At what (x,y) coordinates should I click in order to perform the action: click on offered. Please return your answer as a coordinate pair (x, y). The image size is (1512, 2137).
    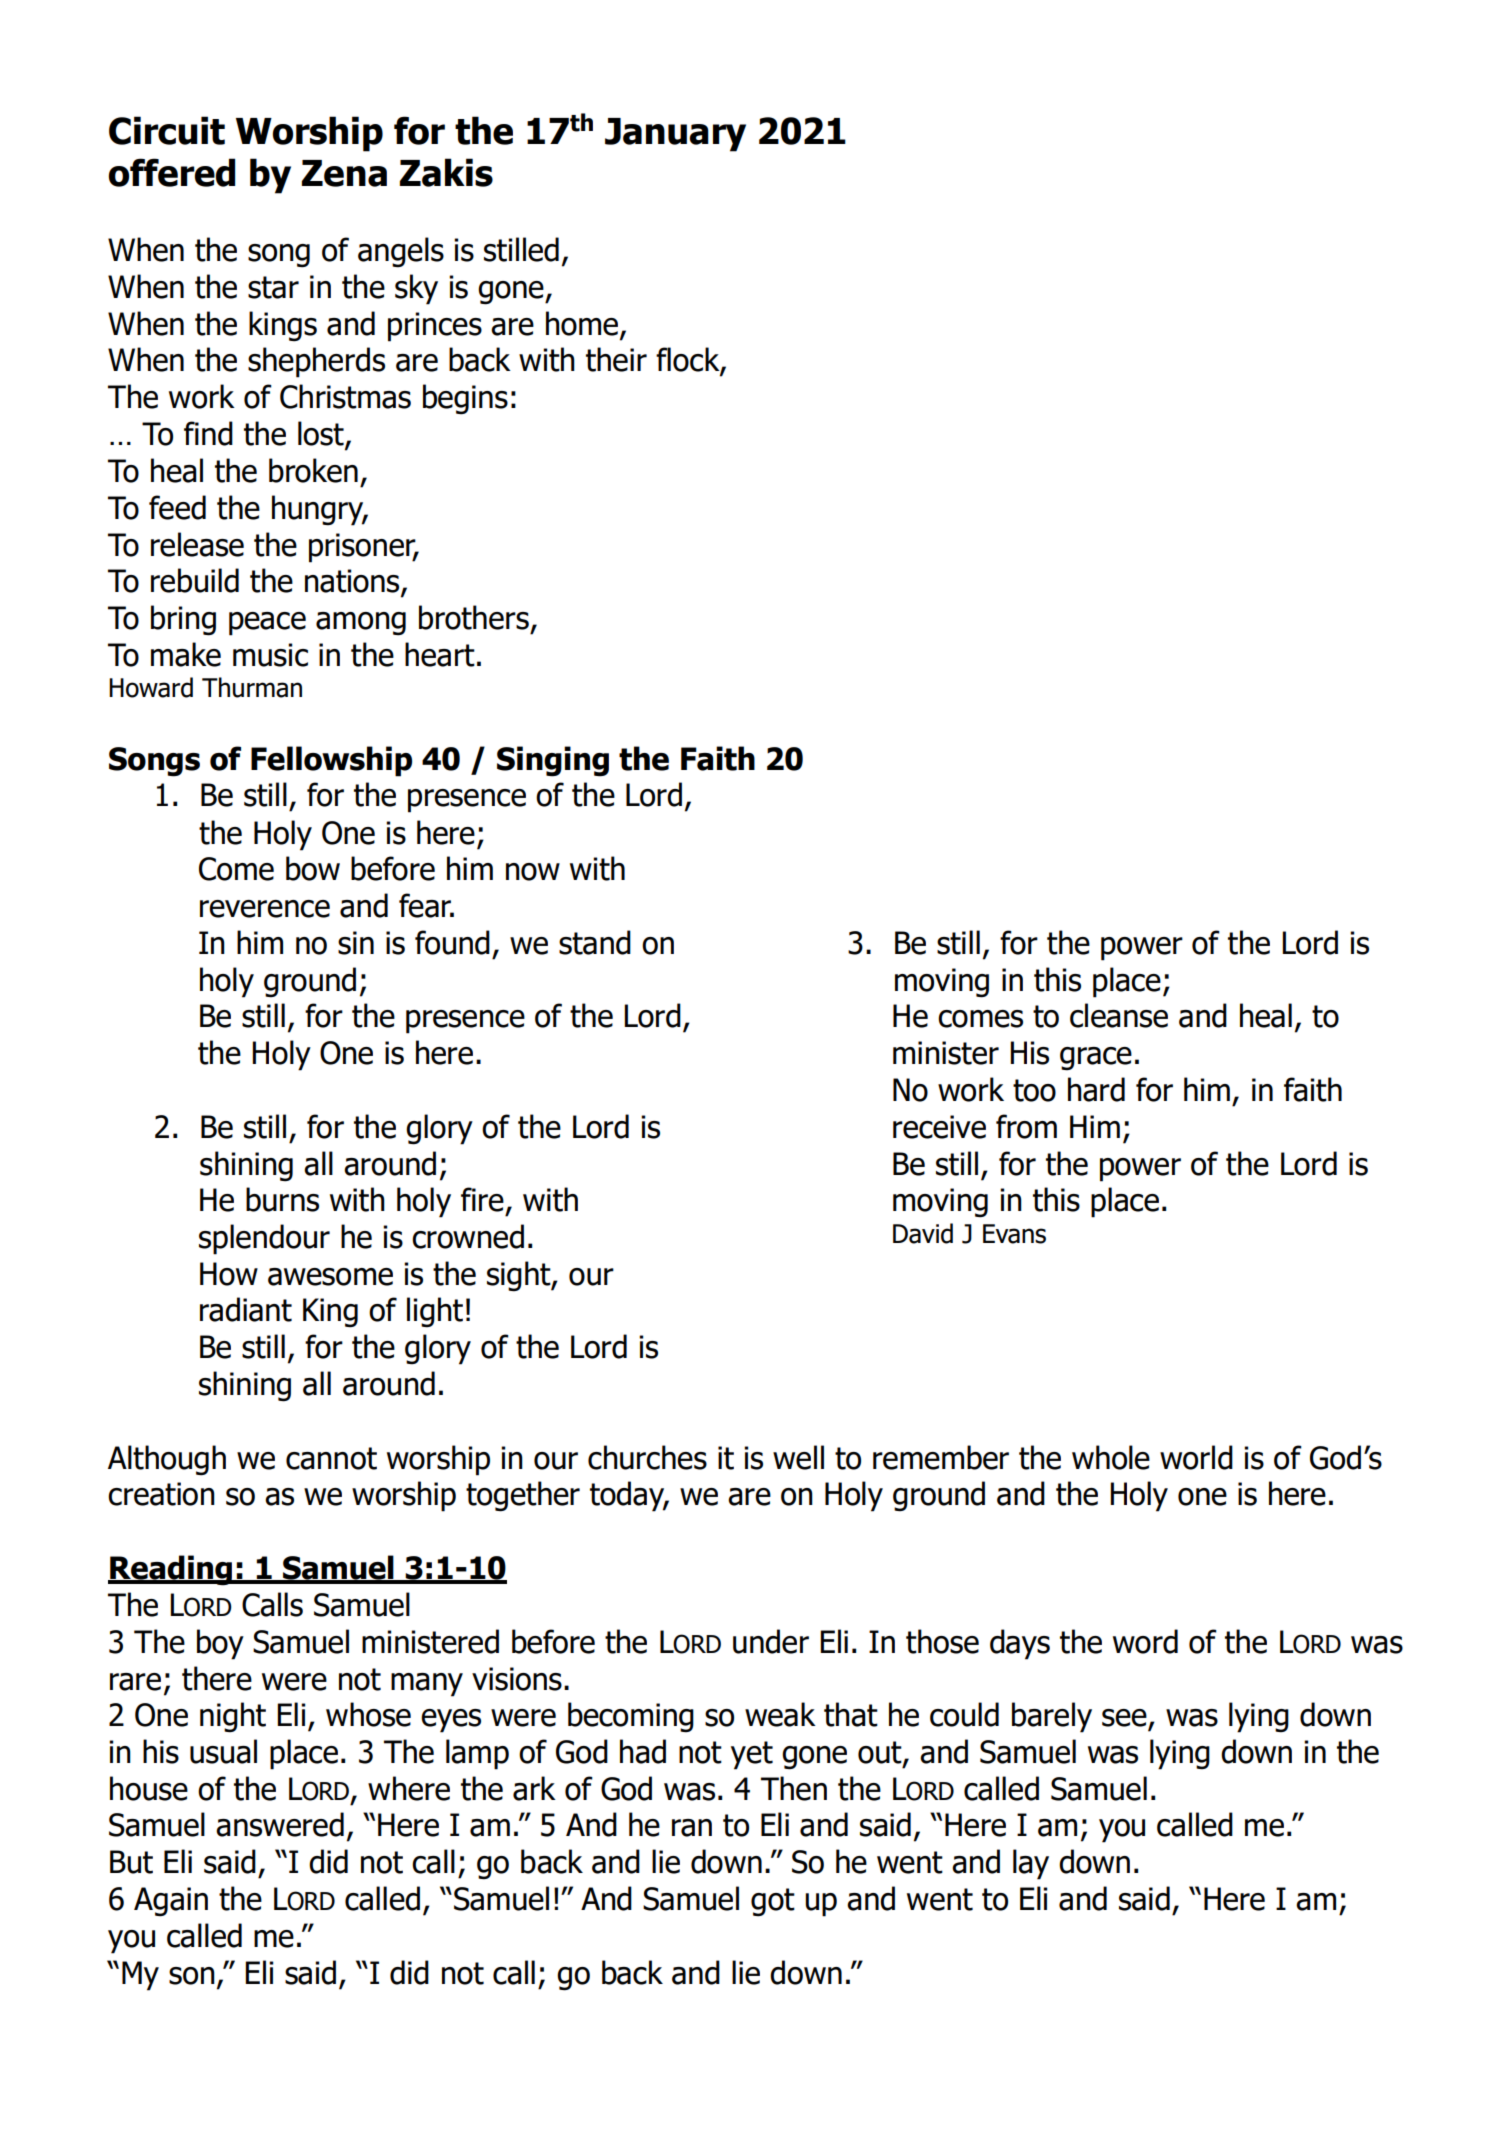
    Looking at the image, I should click on (171, 172).
